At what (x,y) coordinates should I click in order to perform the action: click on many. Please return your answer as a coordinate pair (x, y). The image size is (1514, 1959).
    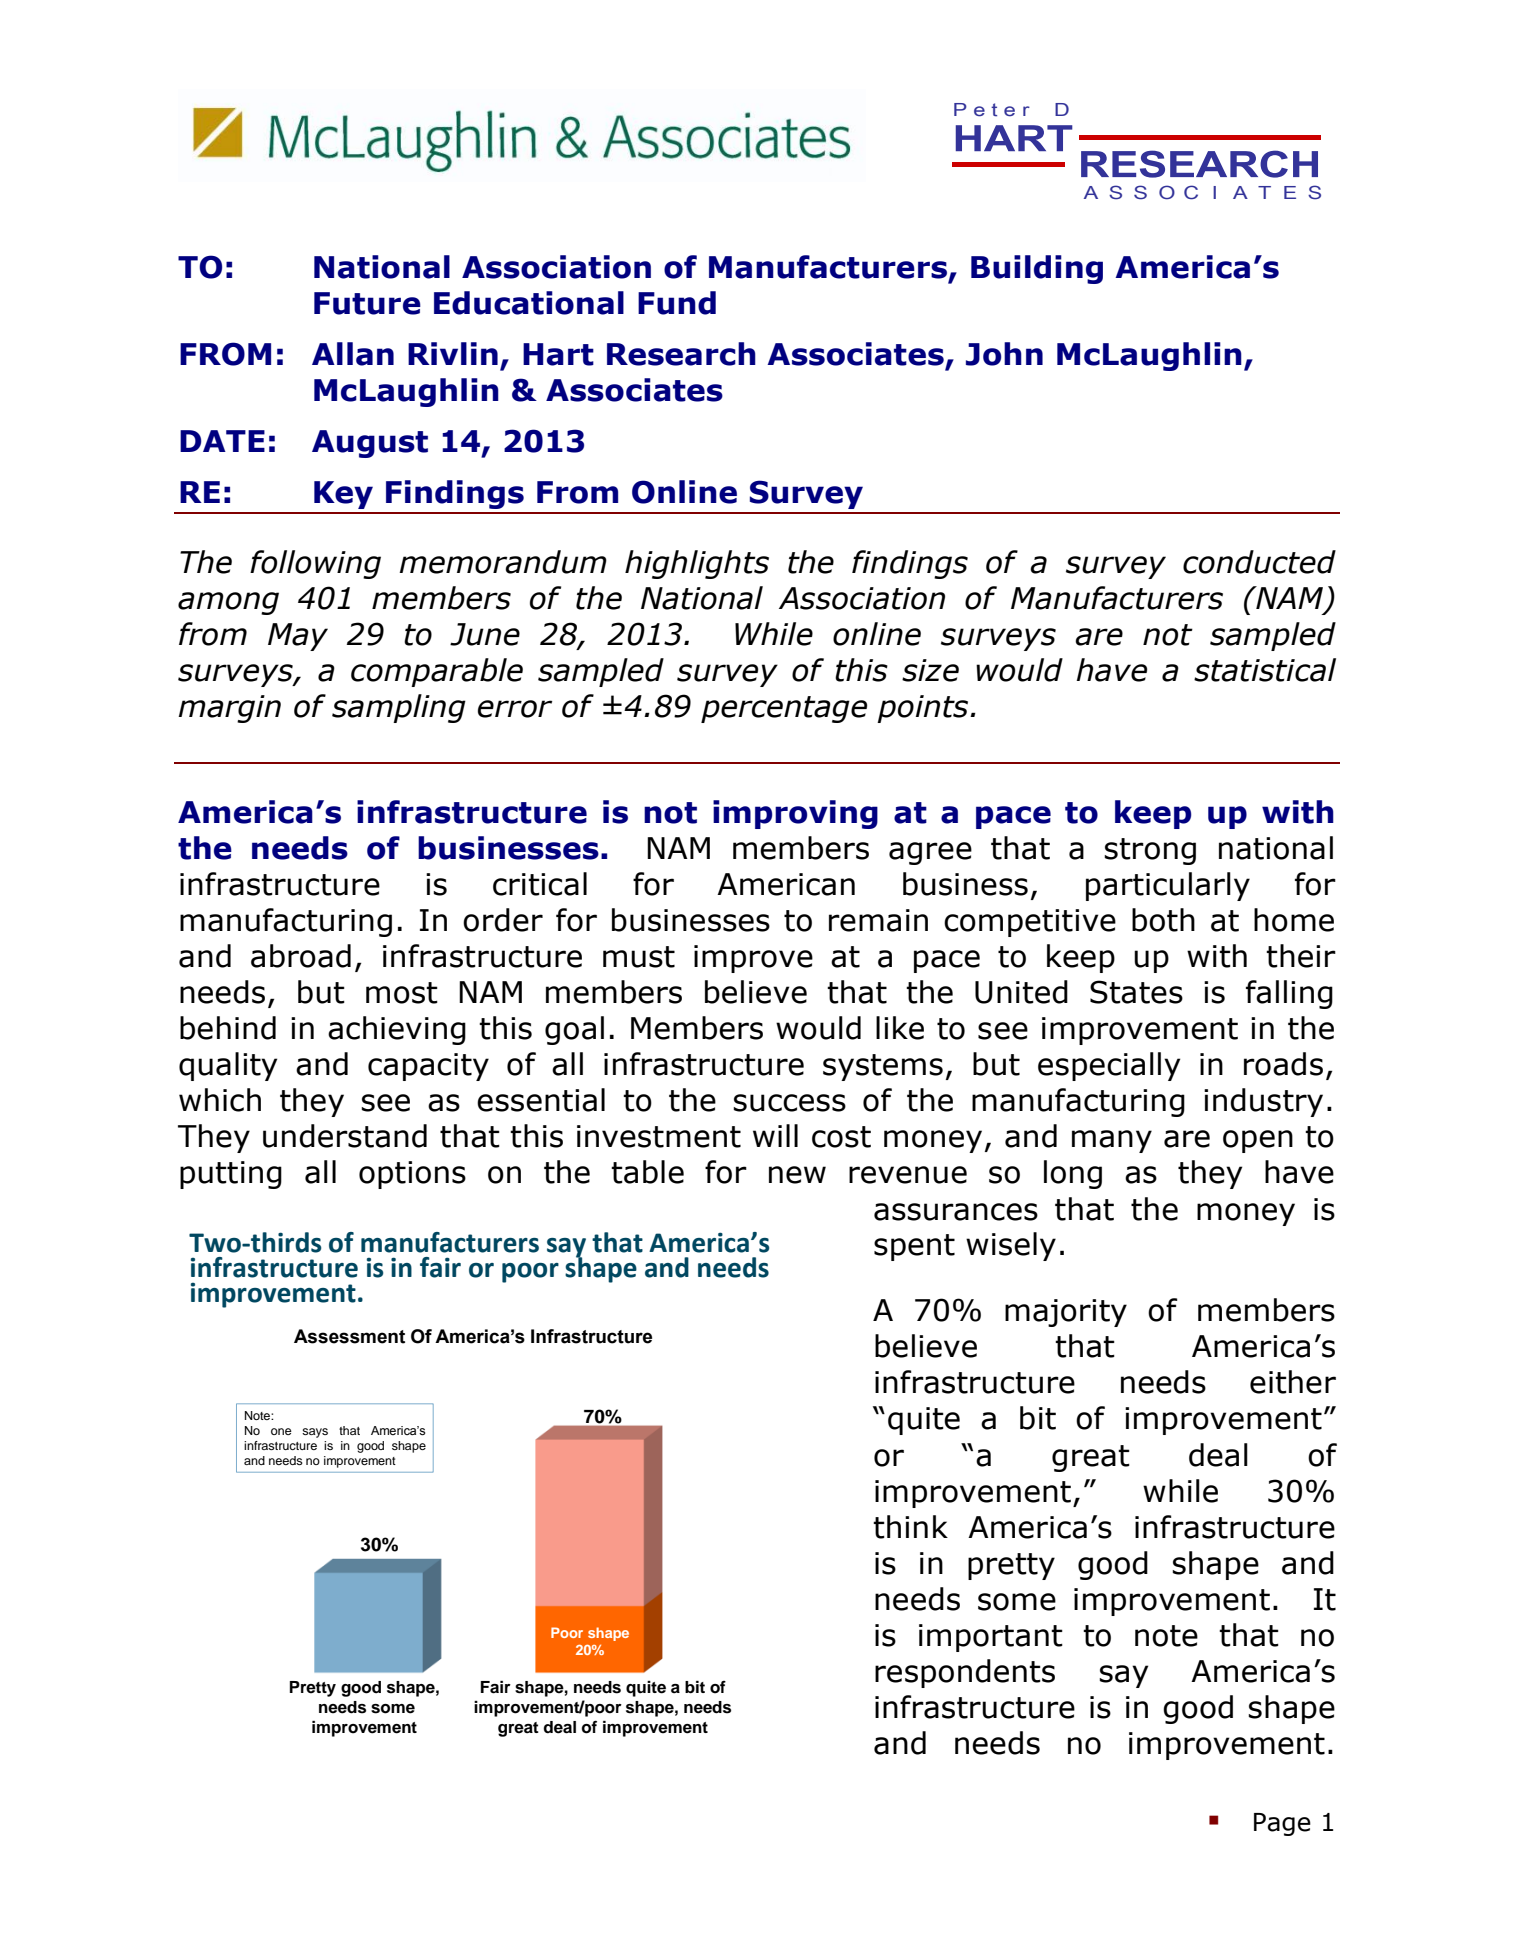
    Looking at the image, I should click on (1112, 1141).
